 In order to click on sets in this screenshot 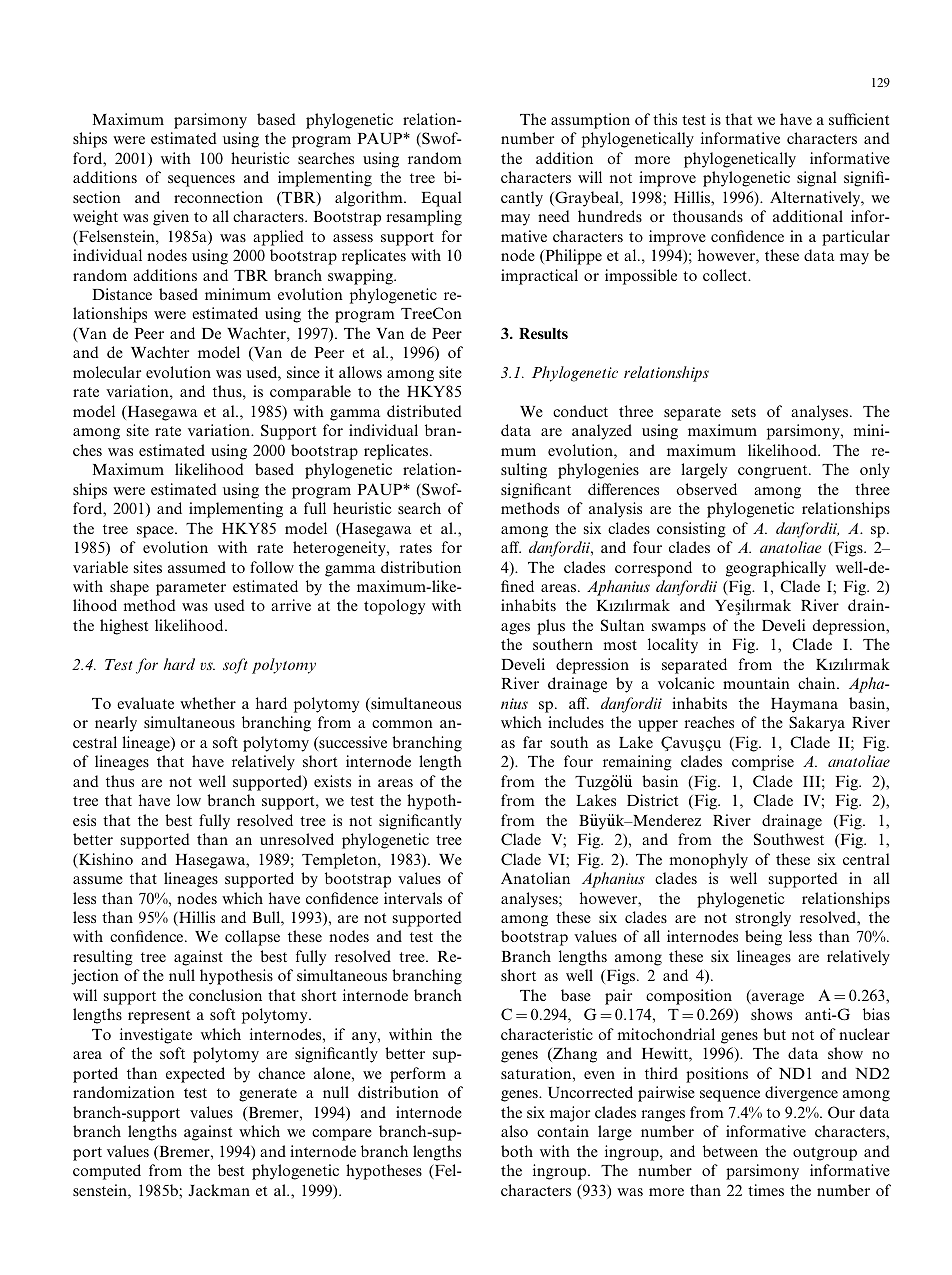, I will do `click(744, 412)`.
